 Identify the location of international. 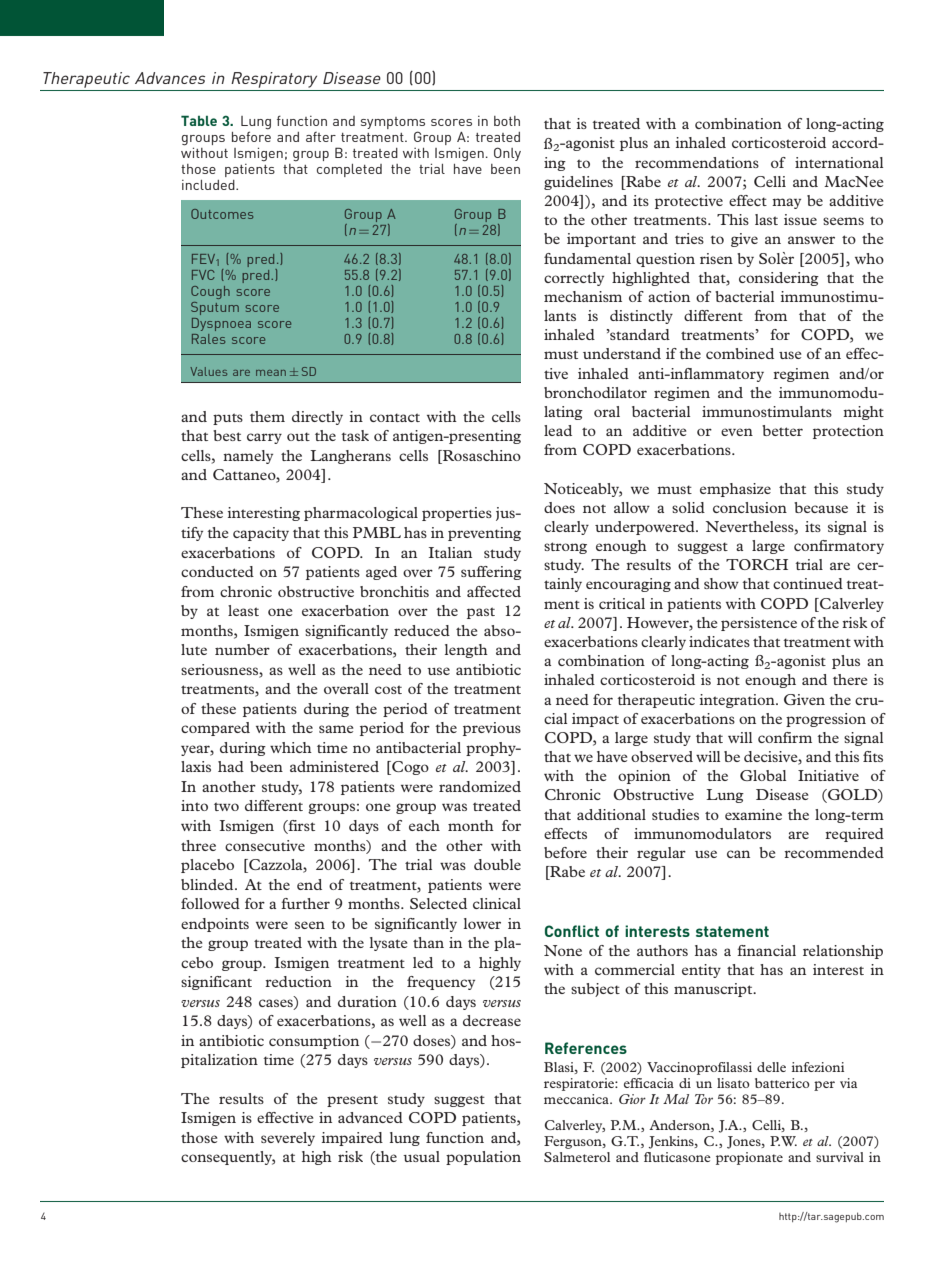
(839, 162).
